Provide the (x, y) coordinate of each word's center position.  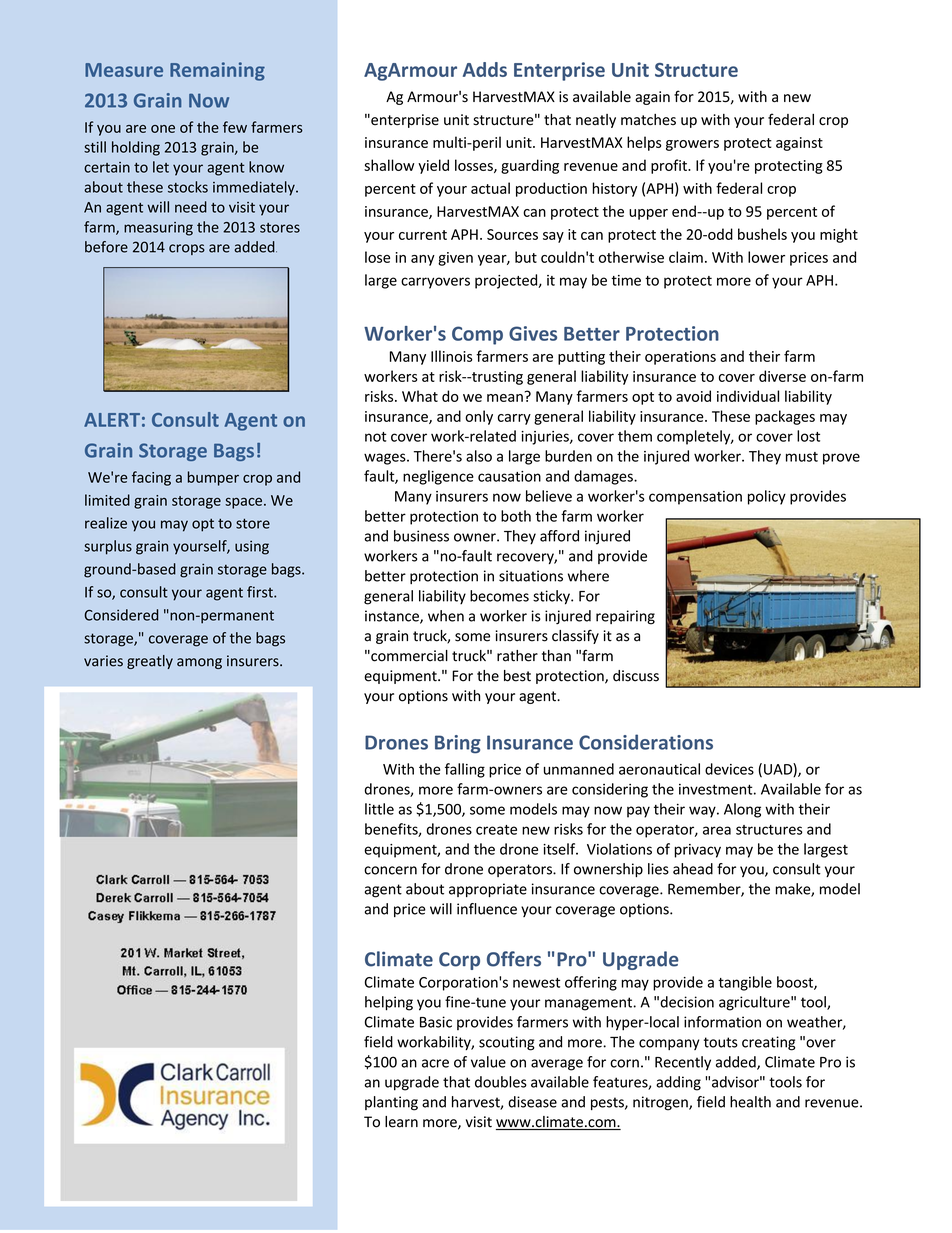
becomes (499, 596)
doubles (501, 1082)
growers (692, 145)
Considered (121, 615)
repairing (625, 617)
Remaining (217, 71)
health (750, 1102)
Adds (485, 69)
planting (391, 1103)
